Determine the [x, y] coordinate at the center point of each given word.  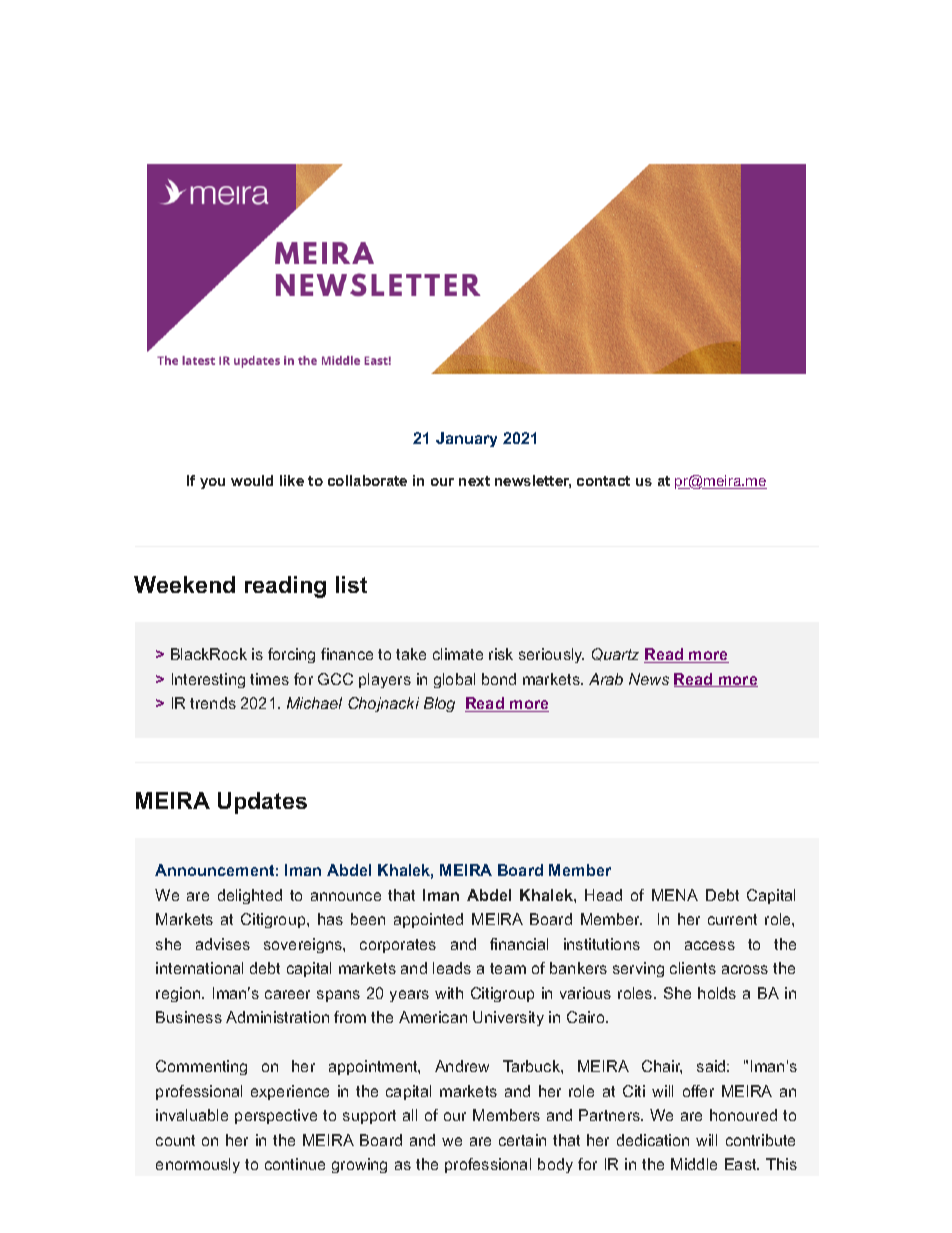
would [252, 480]
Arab [606, 679]
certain [522, 1140]
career [287, 994]
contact [603, 481]
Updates [262, 803]
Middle [694, 1164]
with [449, 993]
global [454, 680]
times [269, 679]
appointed [428, 920]
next [474, 481]
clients [693, 968]
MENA [675, 895]
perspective [276, 1116]
